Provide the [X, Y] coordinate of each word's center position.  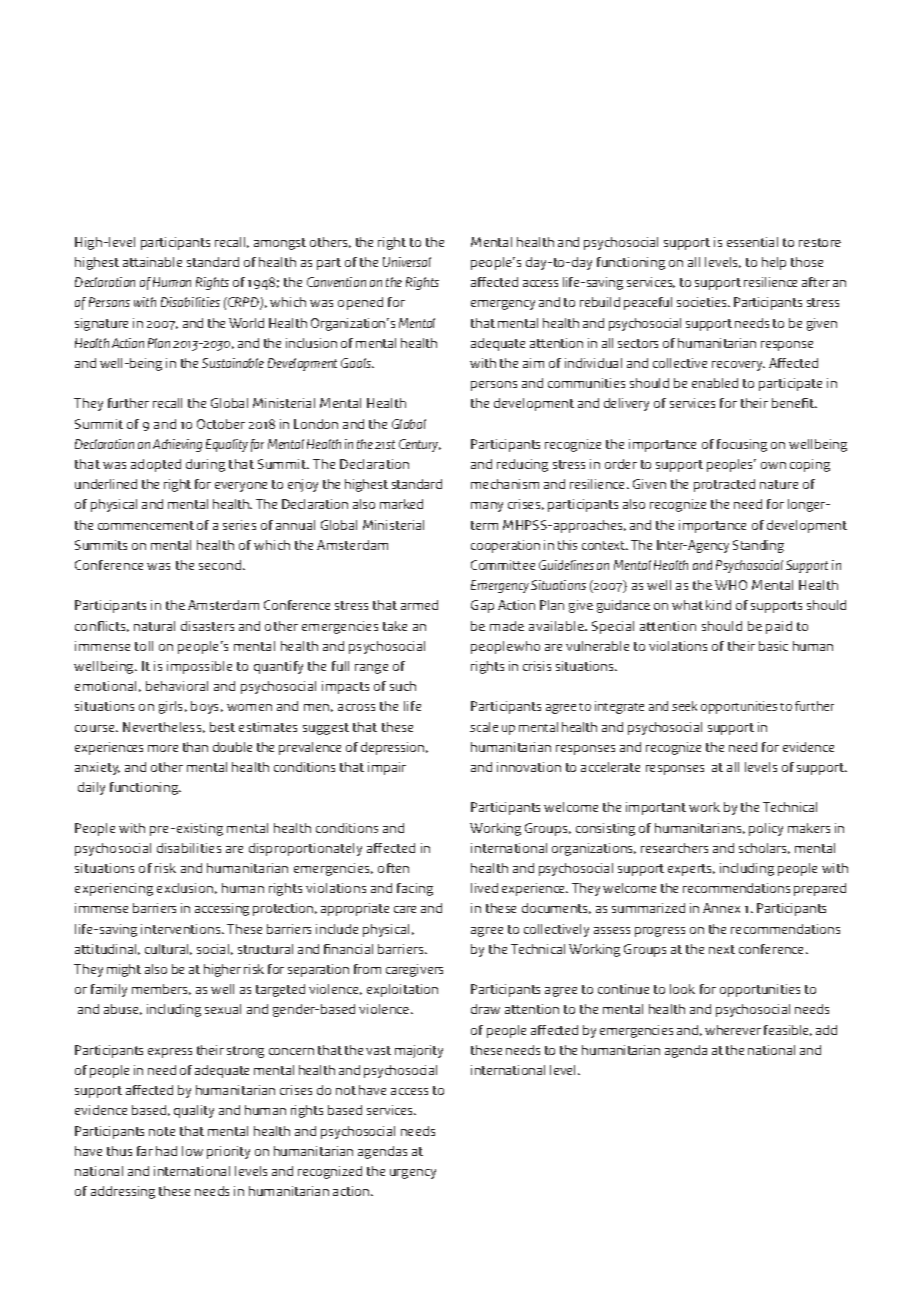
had [166, 1151]
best [222, 727]
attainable [152, 262]
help [774, 263]
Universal [407, 262]
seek [684, 706]
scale [484, 727]
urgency [413, 1174]
